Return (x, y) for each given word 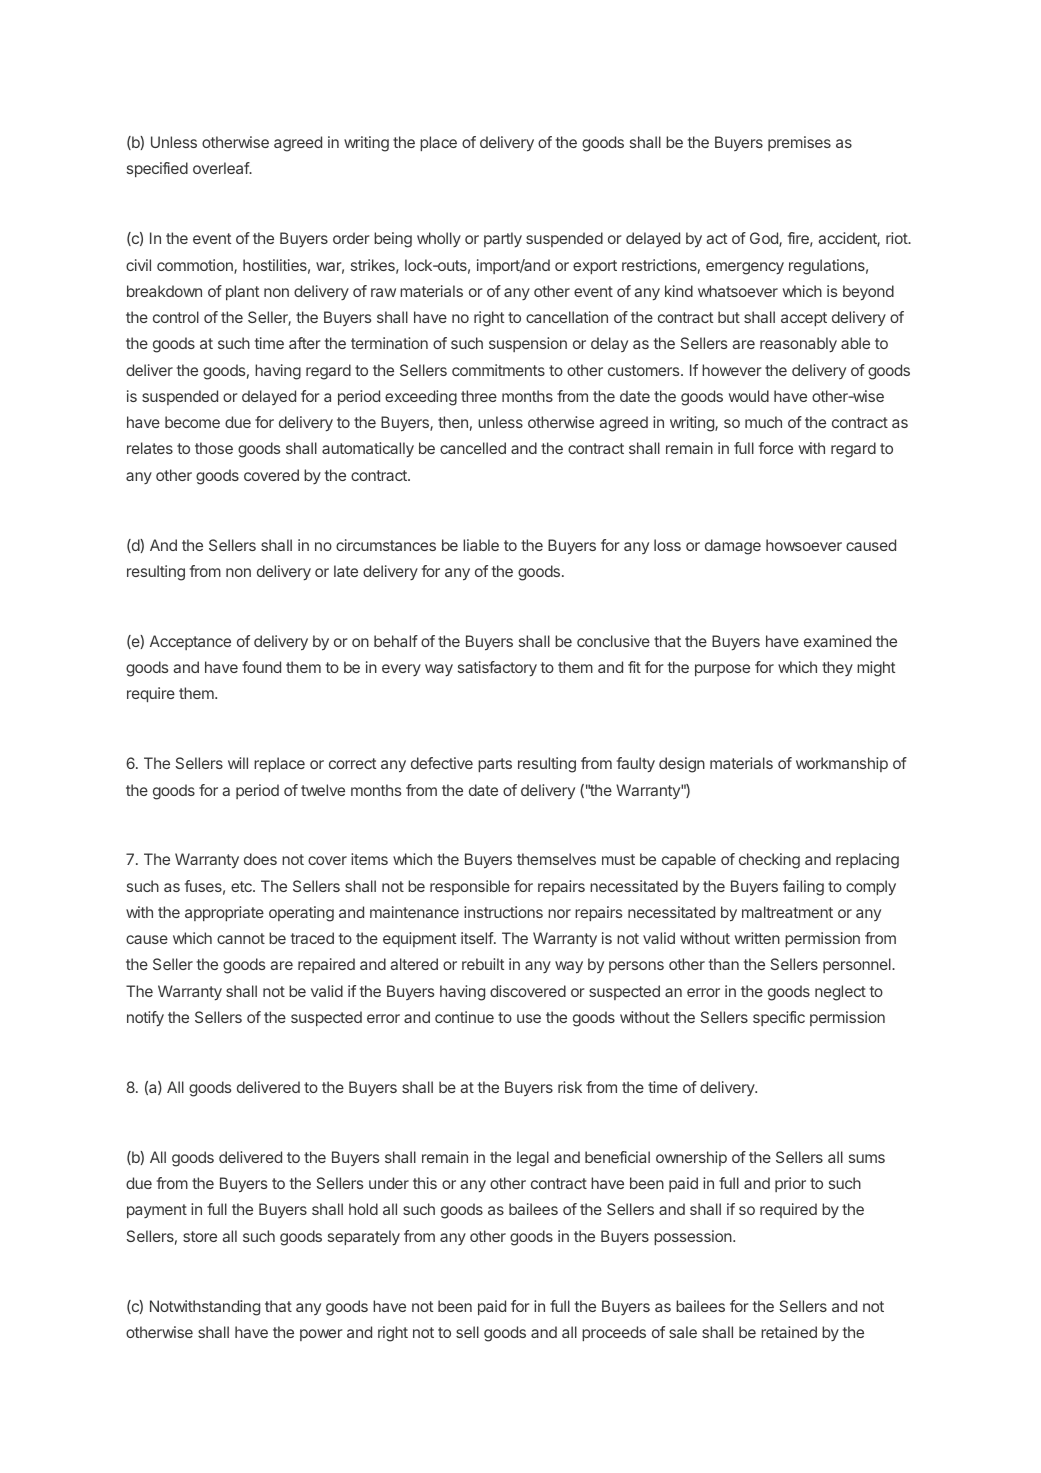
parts (495, 765)
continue (464, 1017)
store (200, 1236)
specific (779, 1018)
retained (789, 1332)
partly (503, 240)
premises (799, 143)
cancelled (473, 448)
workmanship (842, 764)
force (776, 448)
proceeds (614, 1333)
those (214, 448)
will (238, 763)
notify (145, 1019)
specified (157, 169)
